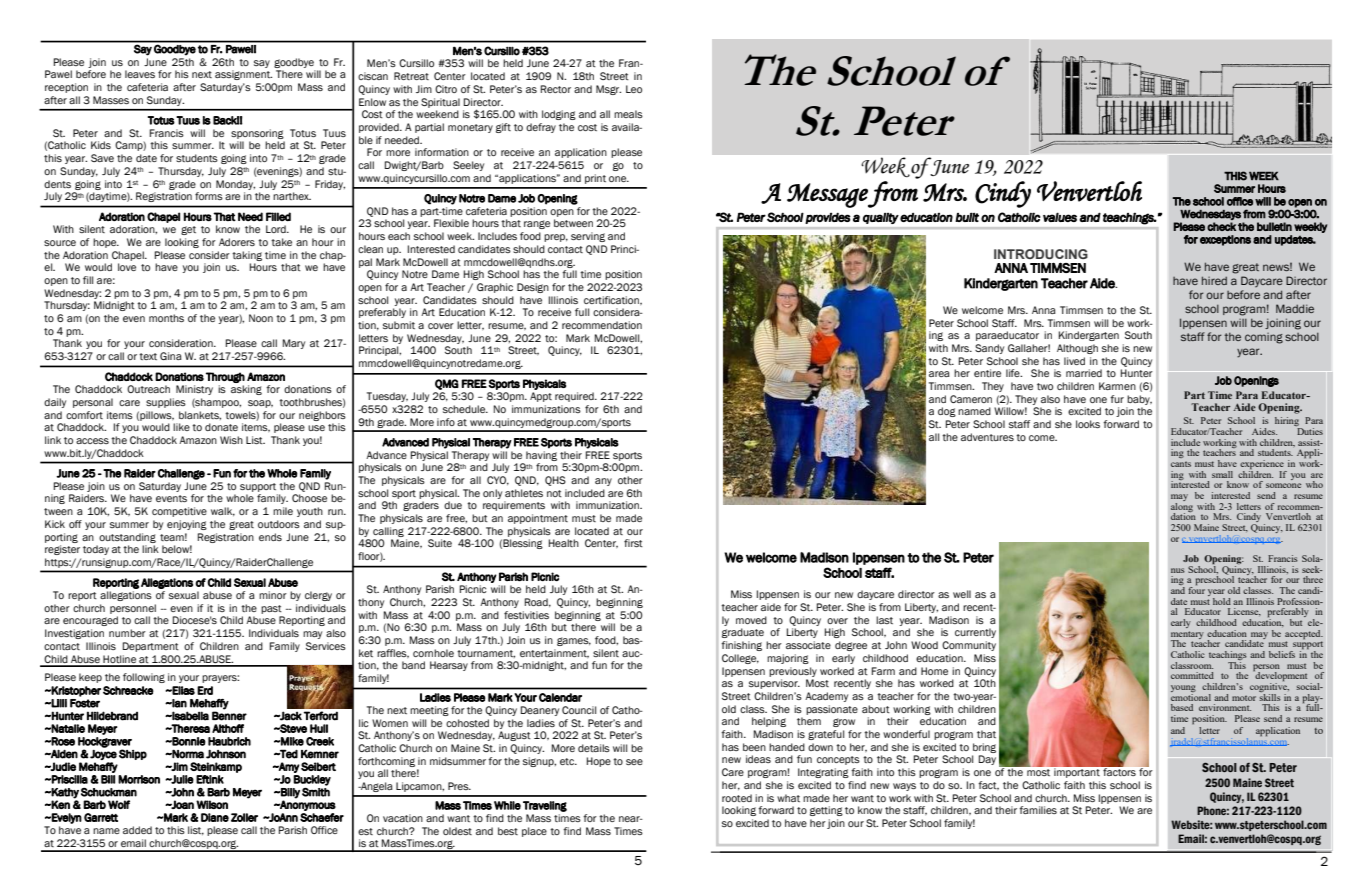 This image has height=887, width=1372. What do you see at coordinates (737, 798) in the image?
I see `rooted` at bounding box center [737, 798].
